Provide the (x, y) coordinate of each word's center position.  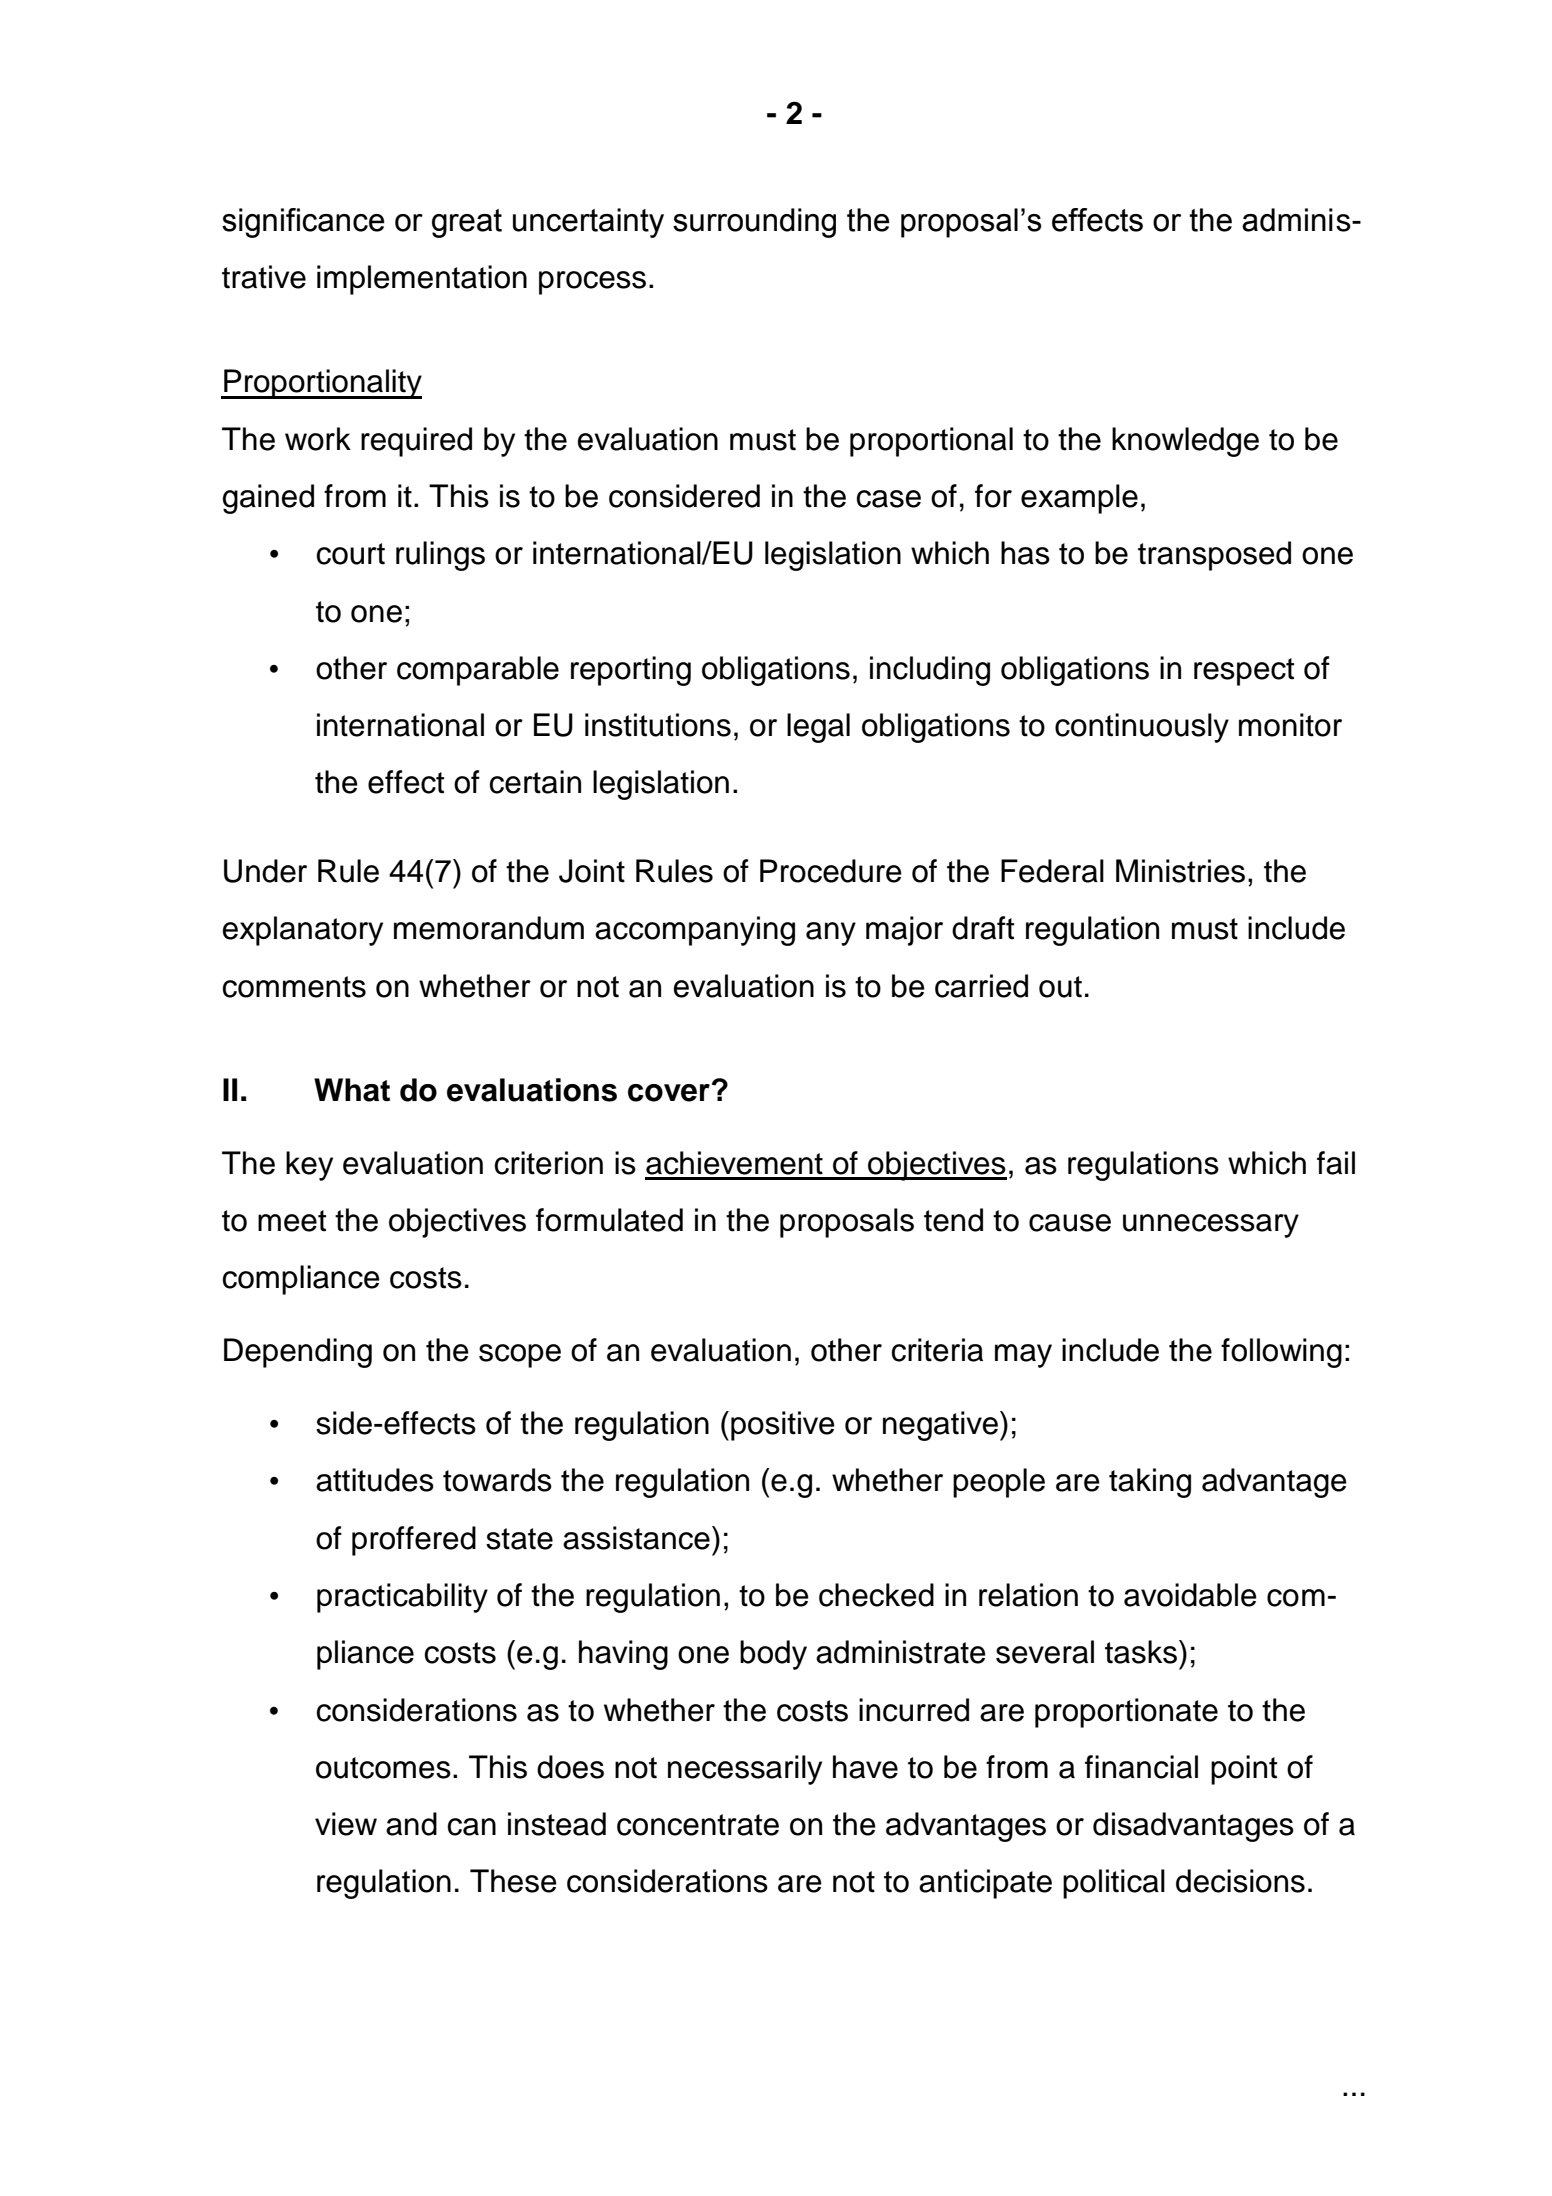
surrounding (754, 223)
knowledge (1185, 442)
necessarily (745, 1770)
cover (669, 1093)
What (352, 1090)
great (467, 223)
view (346, 1824)
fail (1336, 1163)
